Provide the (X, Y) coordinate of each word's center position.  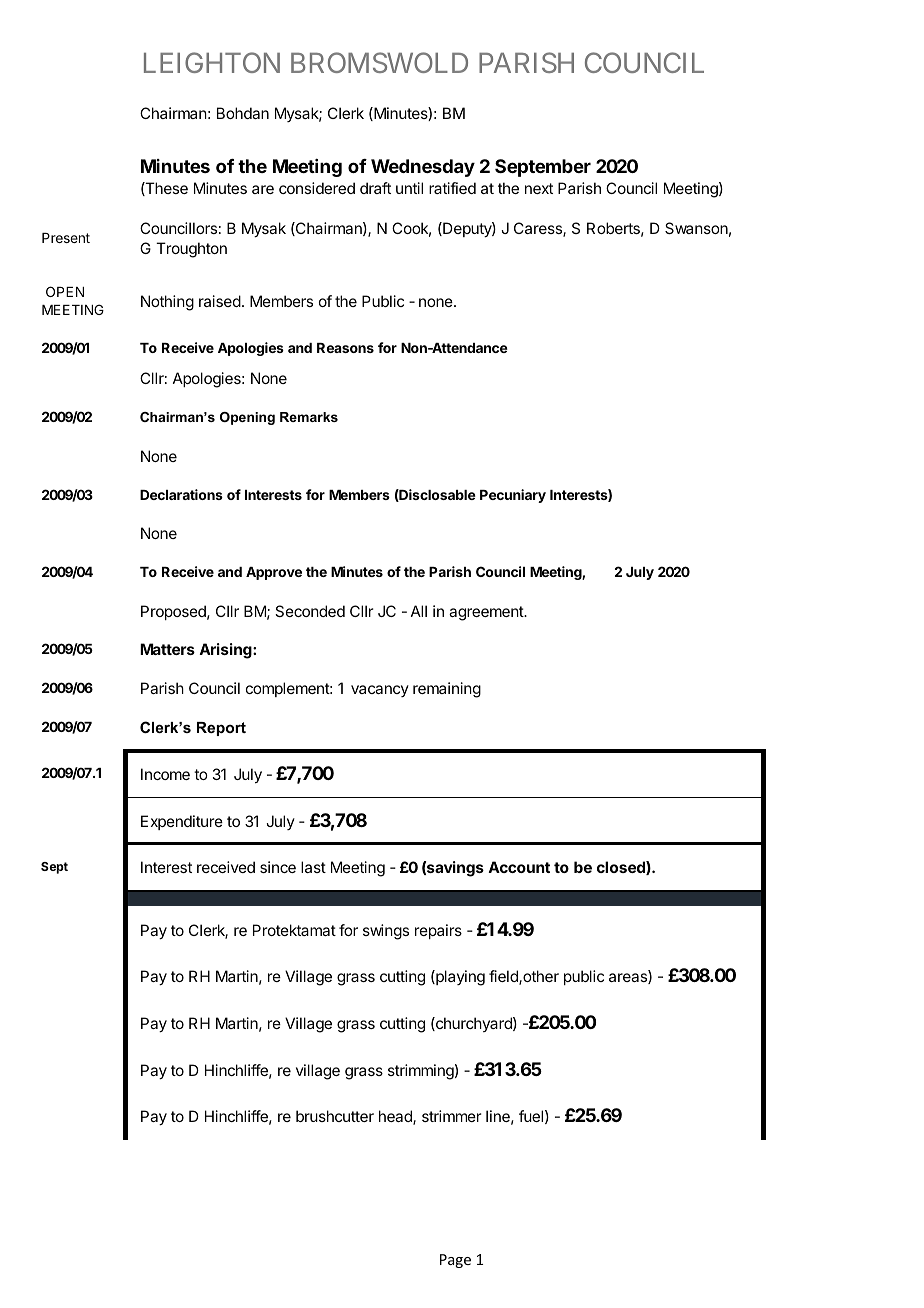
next (539, 188)
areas (629, 978)
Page (455, 1261)
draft (375, 188)
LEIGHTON (212, 62)
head (396, 1117)
